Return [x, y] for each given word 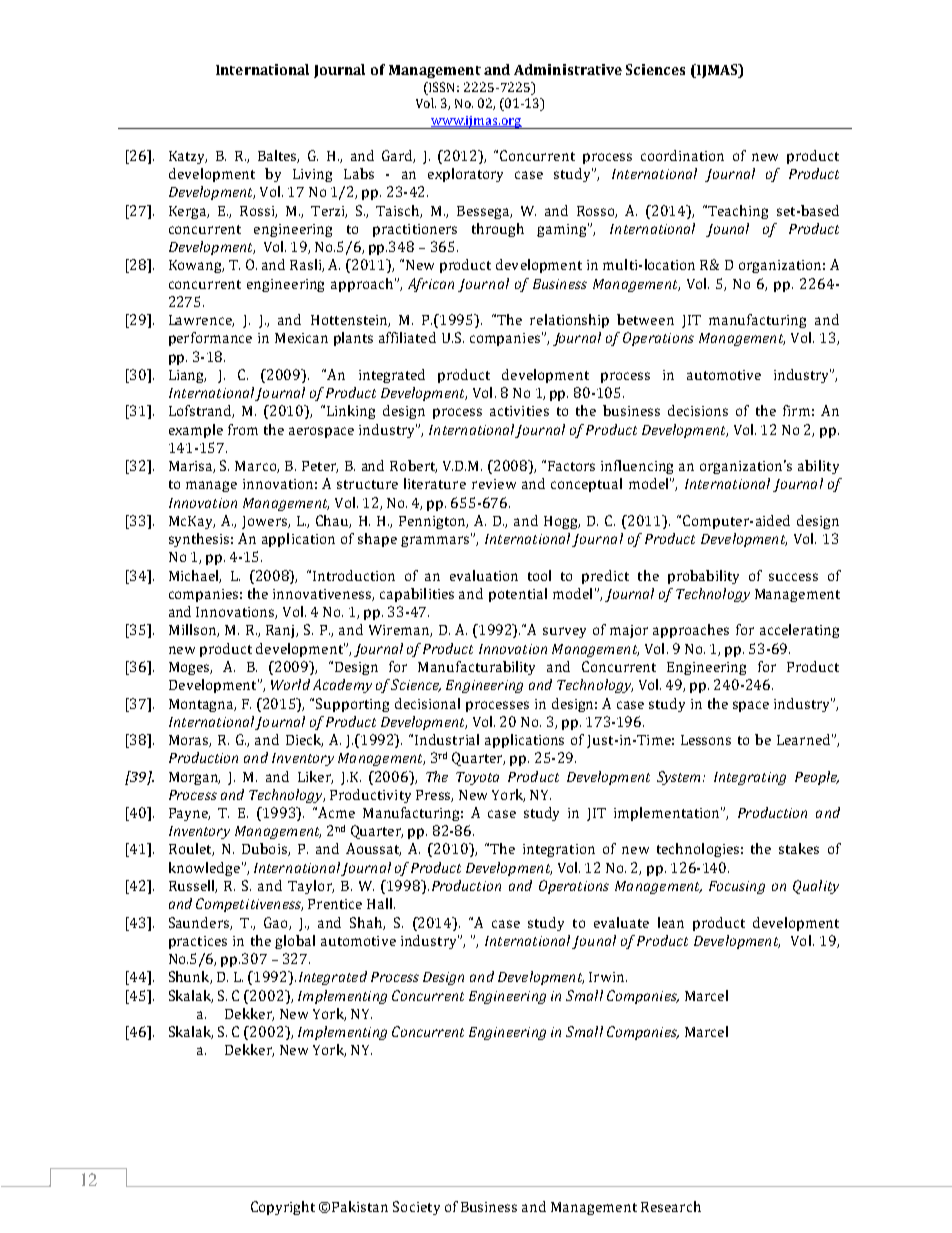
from [243, 429]
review [494, 484]
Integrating [750, 778]
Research [671, 1206]
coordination [682, 155]
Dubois [265, 849]
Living [312, 175]
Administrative [568, 69]
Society [416, 1208]
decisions [698, 410]
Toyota [477, 778]
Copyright [283, 1208]
